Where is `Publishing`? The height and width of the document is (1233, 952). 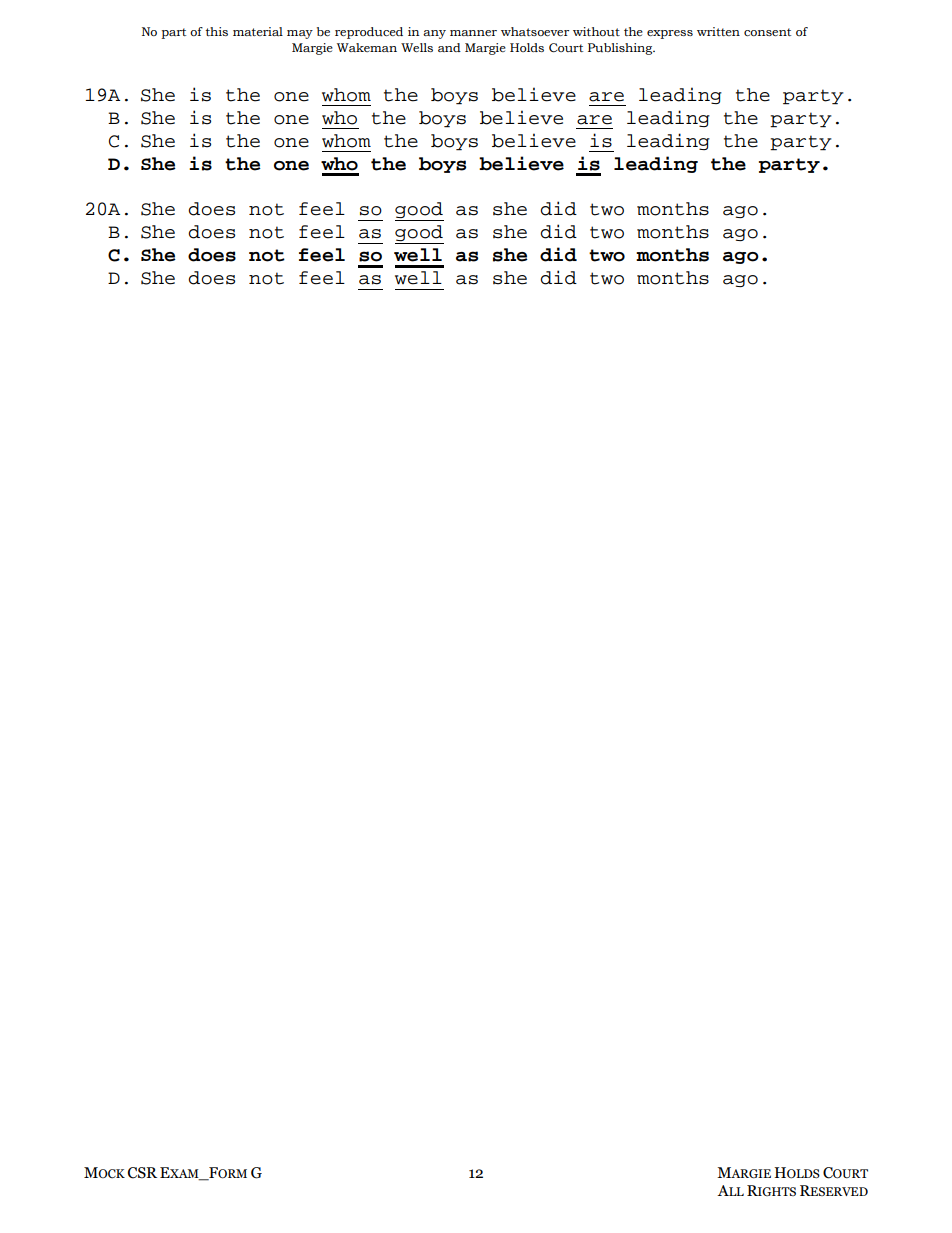 Publishing is located at coordinates (621, 49).
